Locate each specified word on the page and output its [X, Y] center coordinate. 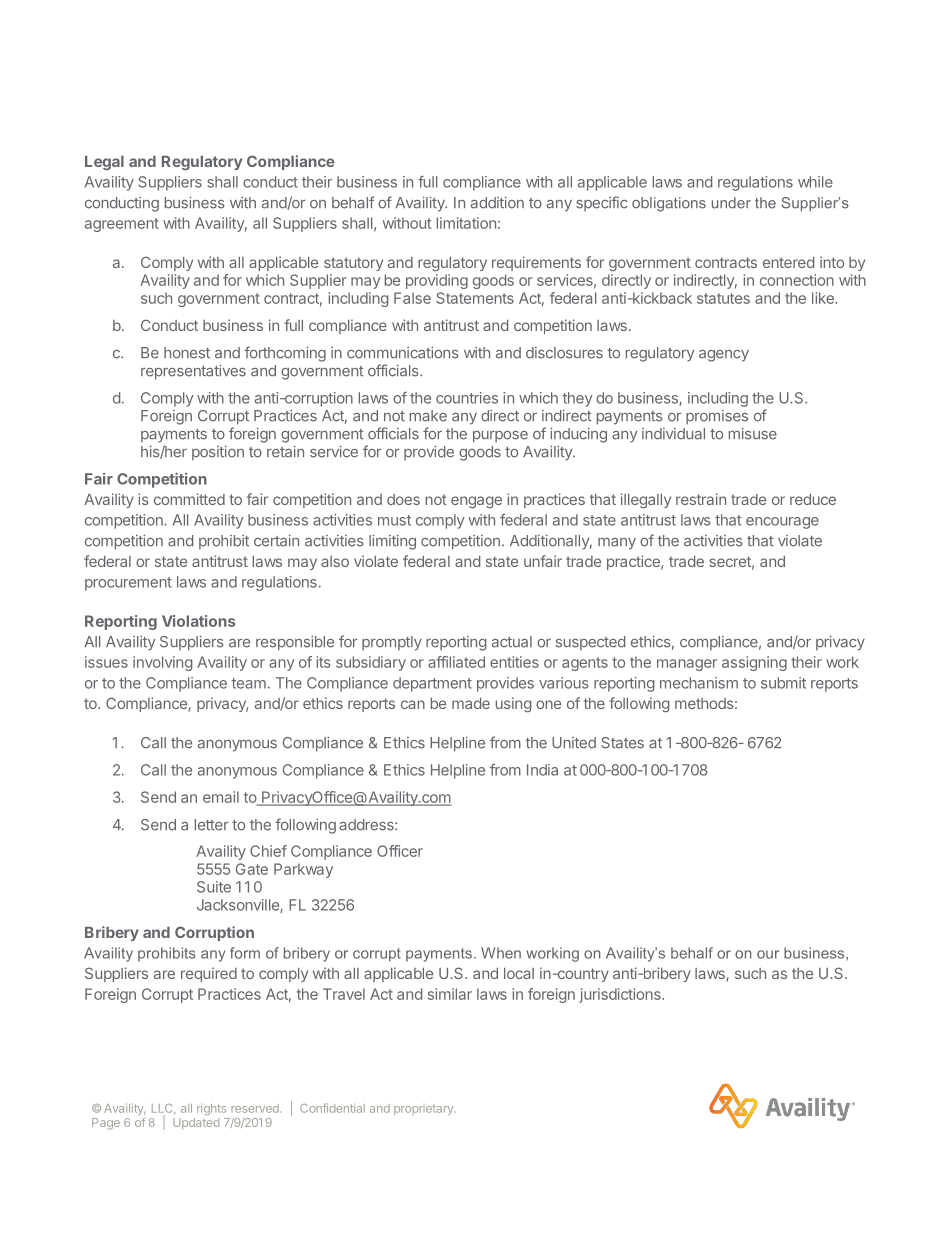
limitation [466, 223]
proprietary [423, 1110]
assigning [754, 663]
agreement [122, 225]
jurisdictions [621, 995]
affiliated [456, 662]
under [731, 203]
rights [211, 1109]
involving [162, 663]
